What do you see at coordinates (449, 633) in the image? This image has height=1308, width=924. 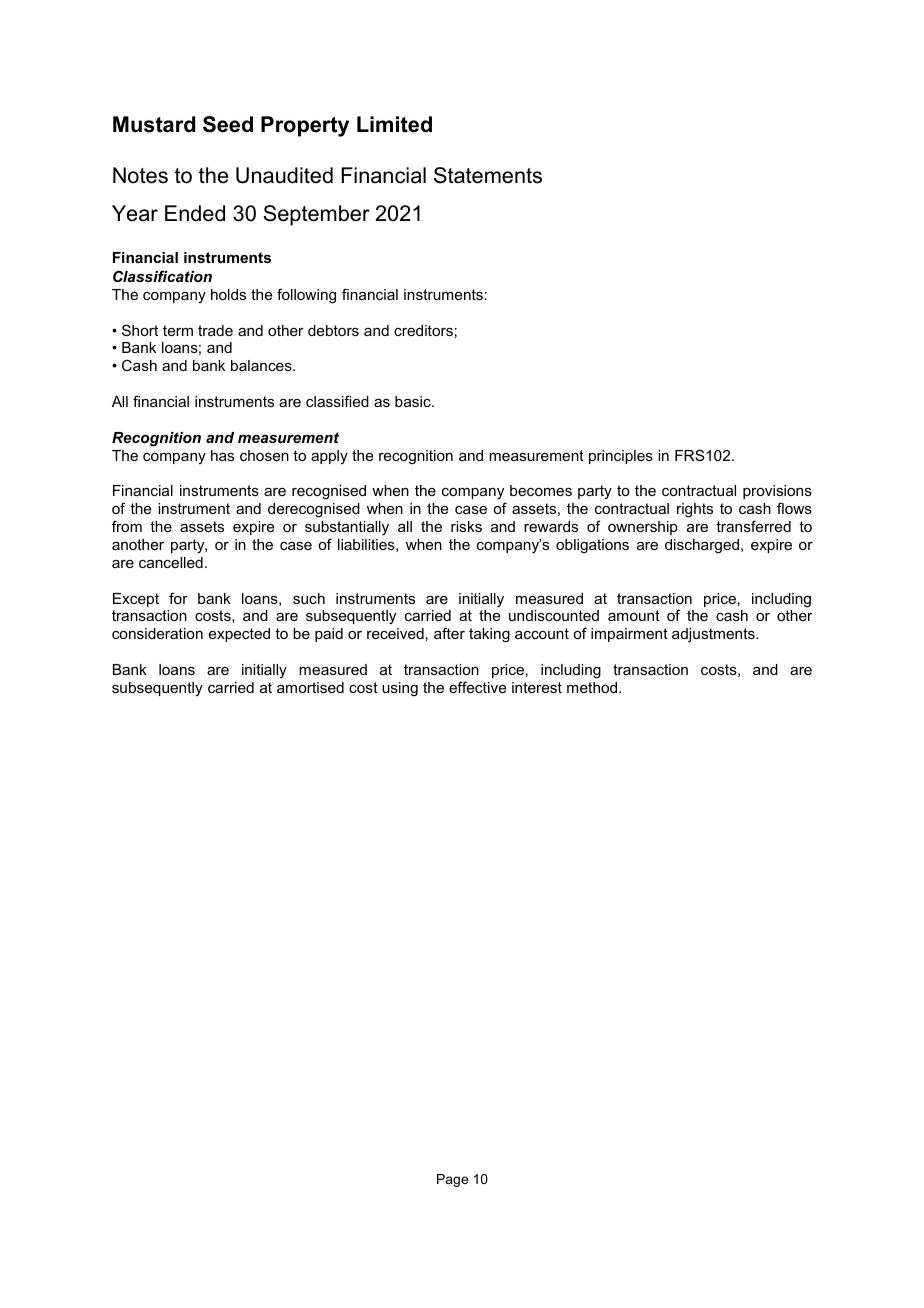 I see `after` at bounding box center [449, 633].
